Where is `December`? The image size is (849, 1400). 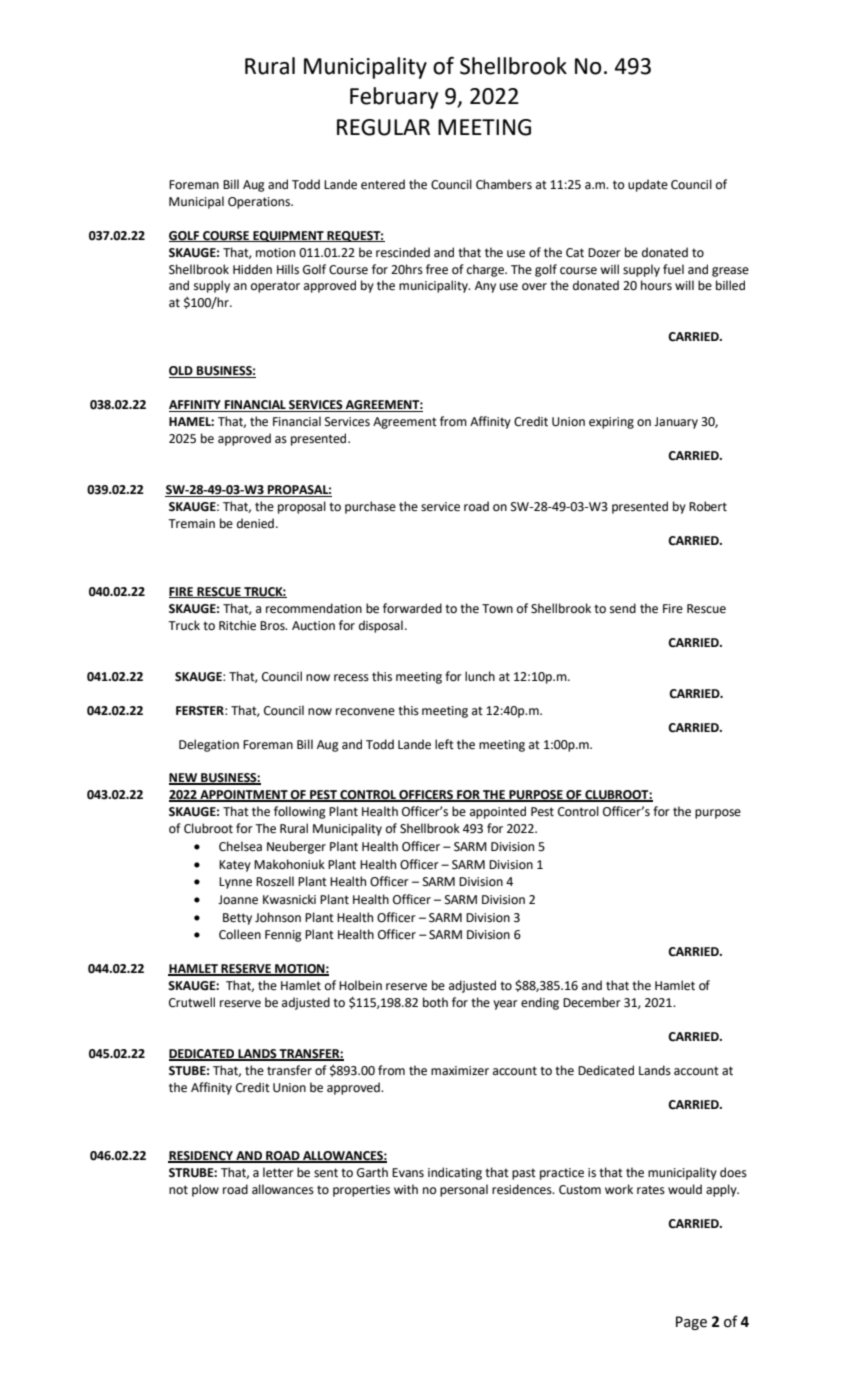 December is located at coordinates (592, 1002).
